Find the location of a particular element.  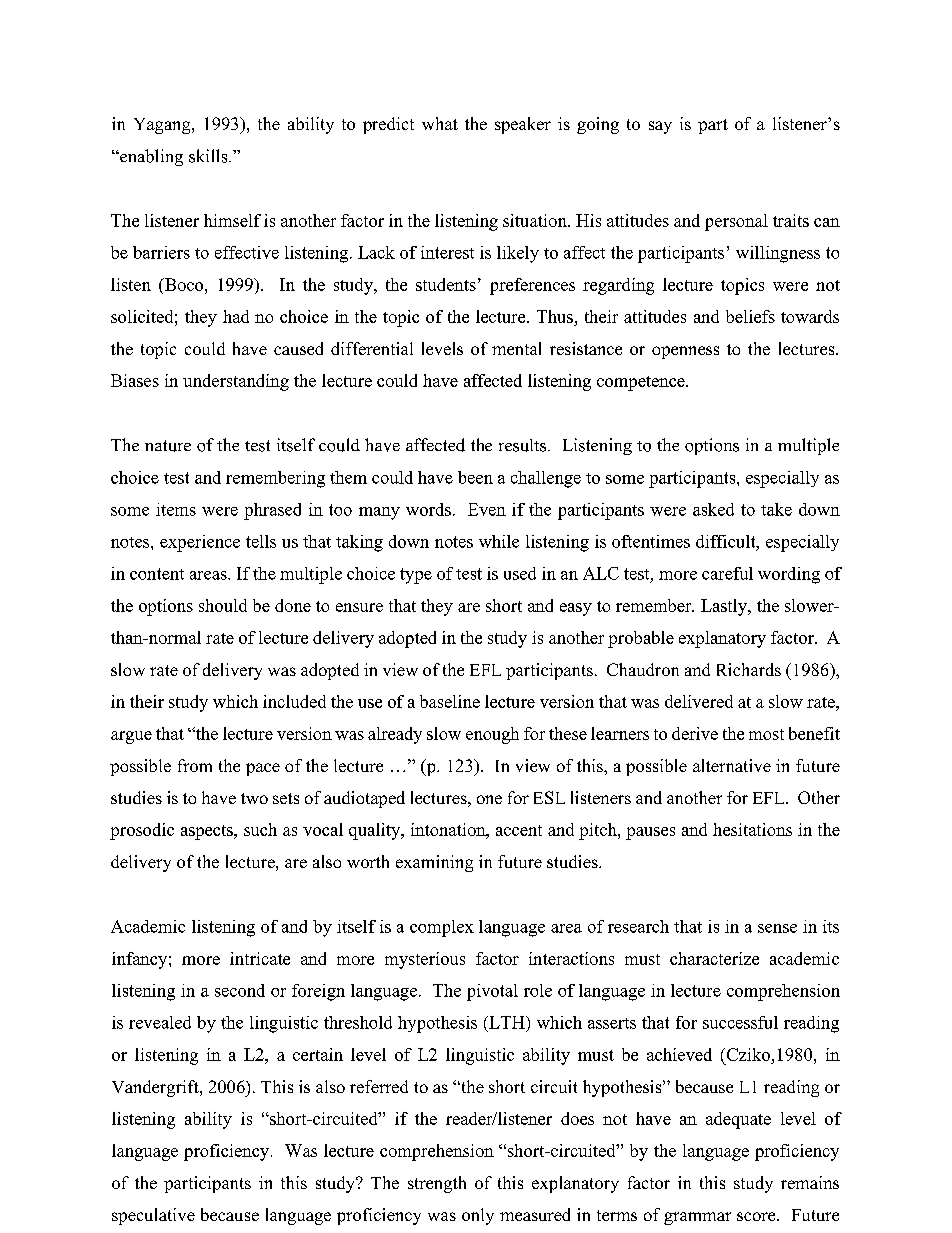

baseline is located at coordinates (450, 701).
